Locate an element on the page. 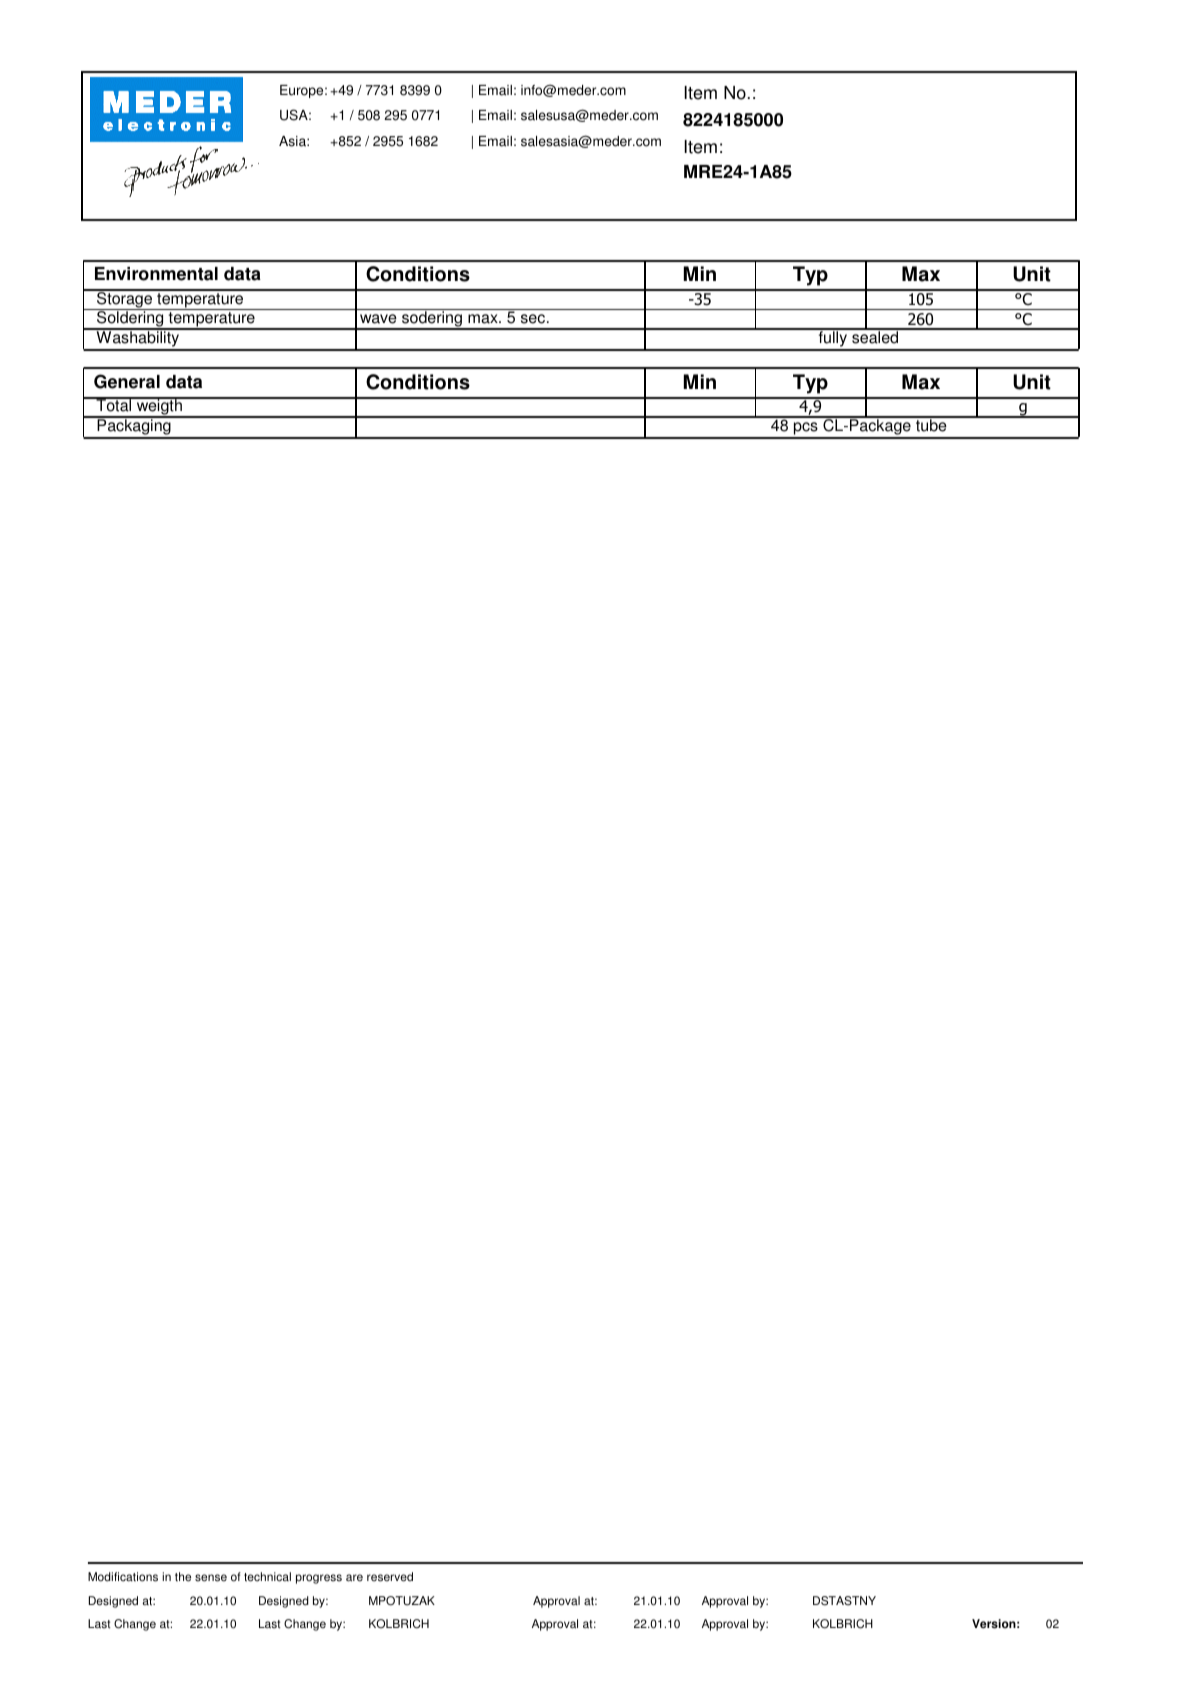  General is located at coordinates (127, 381).
